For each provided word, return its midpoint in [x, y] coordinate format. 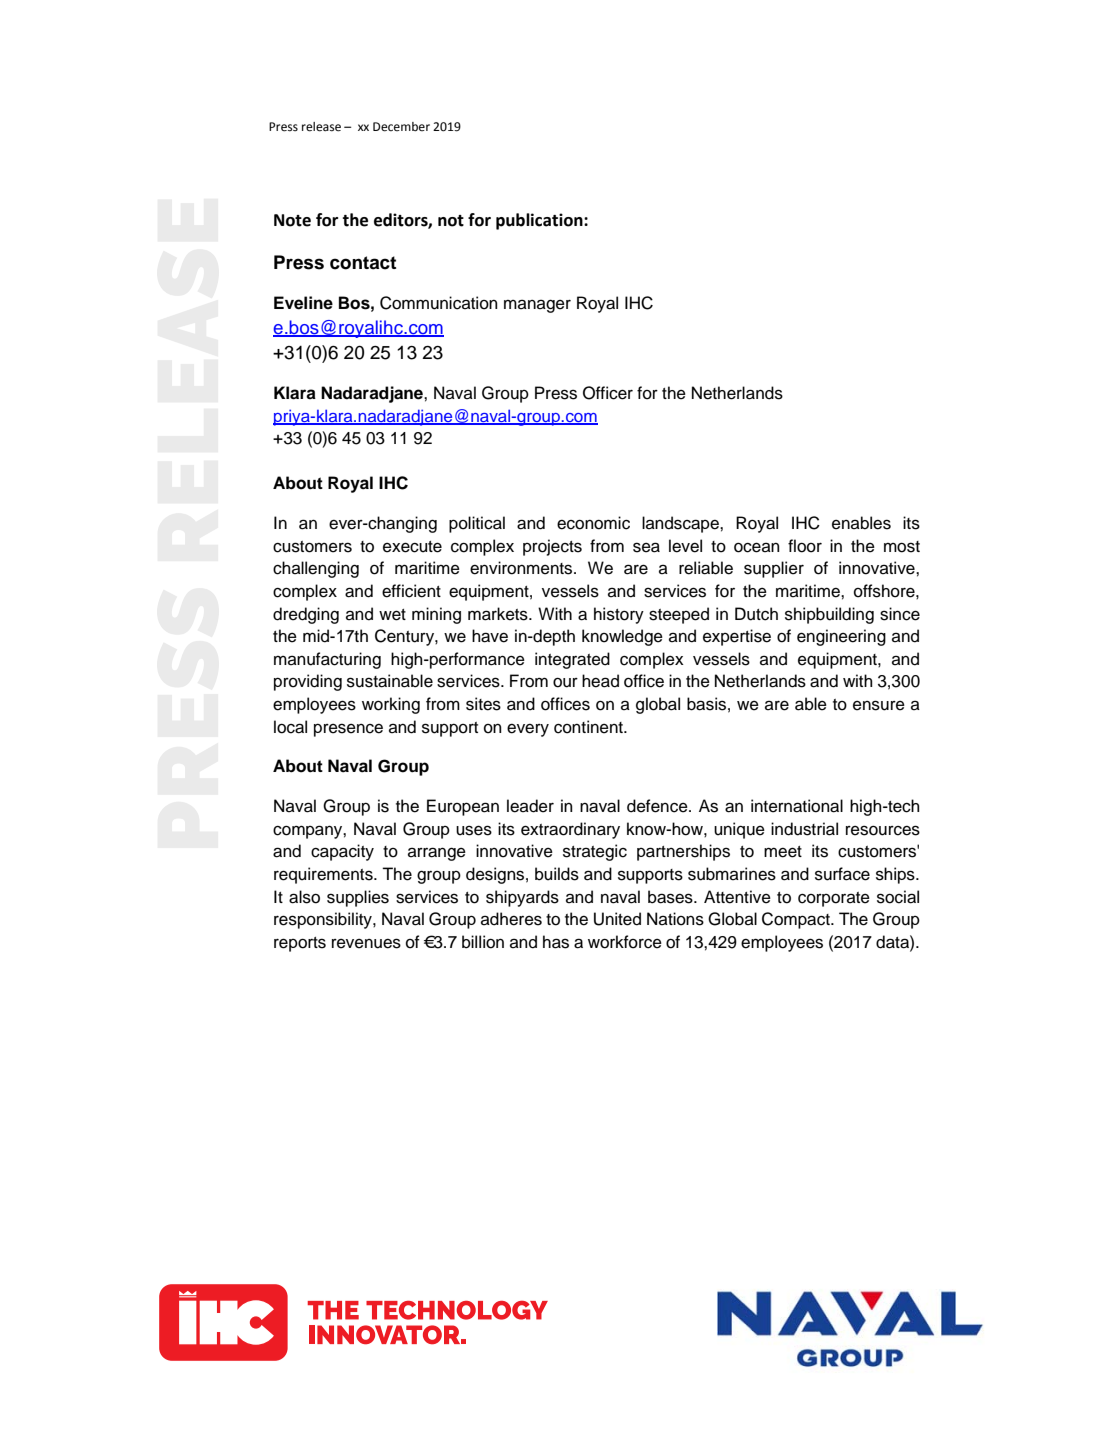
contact [363, 263]
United [617, 919]
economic [593, 523]
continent [589, 727]
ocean [757, 547]
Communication [439, 303]
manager [537, 306]
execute [412, 547]
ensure [879, 705]
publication [540, 221]
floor [805, 546]
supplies [358, 898]
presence [348, 730]
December [401, 127]
